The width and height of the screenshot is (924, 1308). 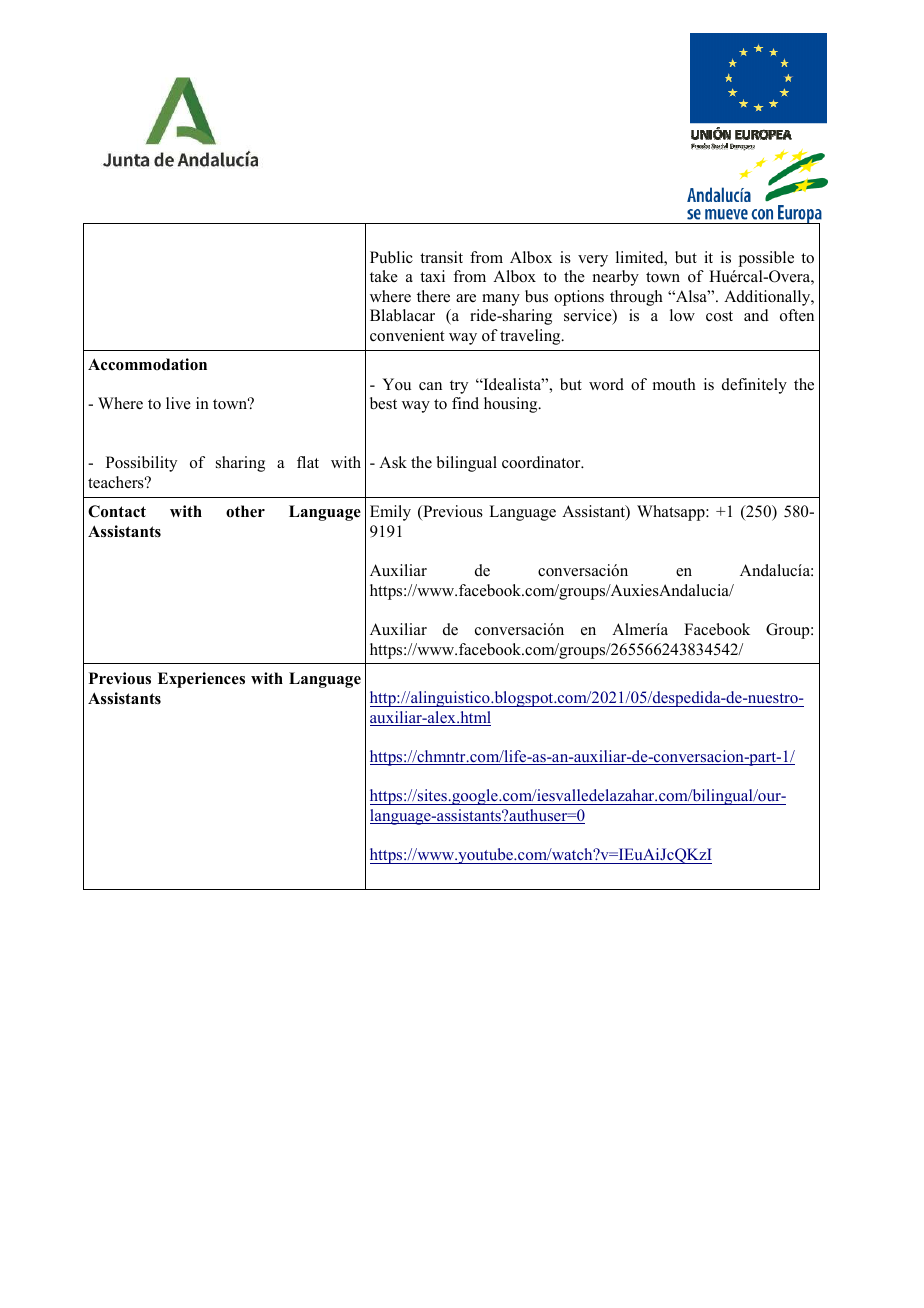 What do you see at coordinates (393, 462) in the screenshot?
I see `Ask` at bounding box center [393, 462].
